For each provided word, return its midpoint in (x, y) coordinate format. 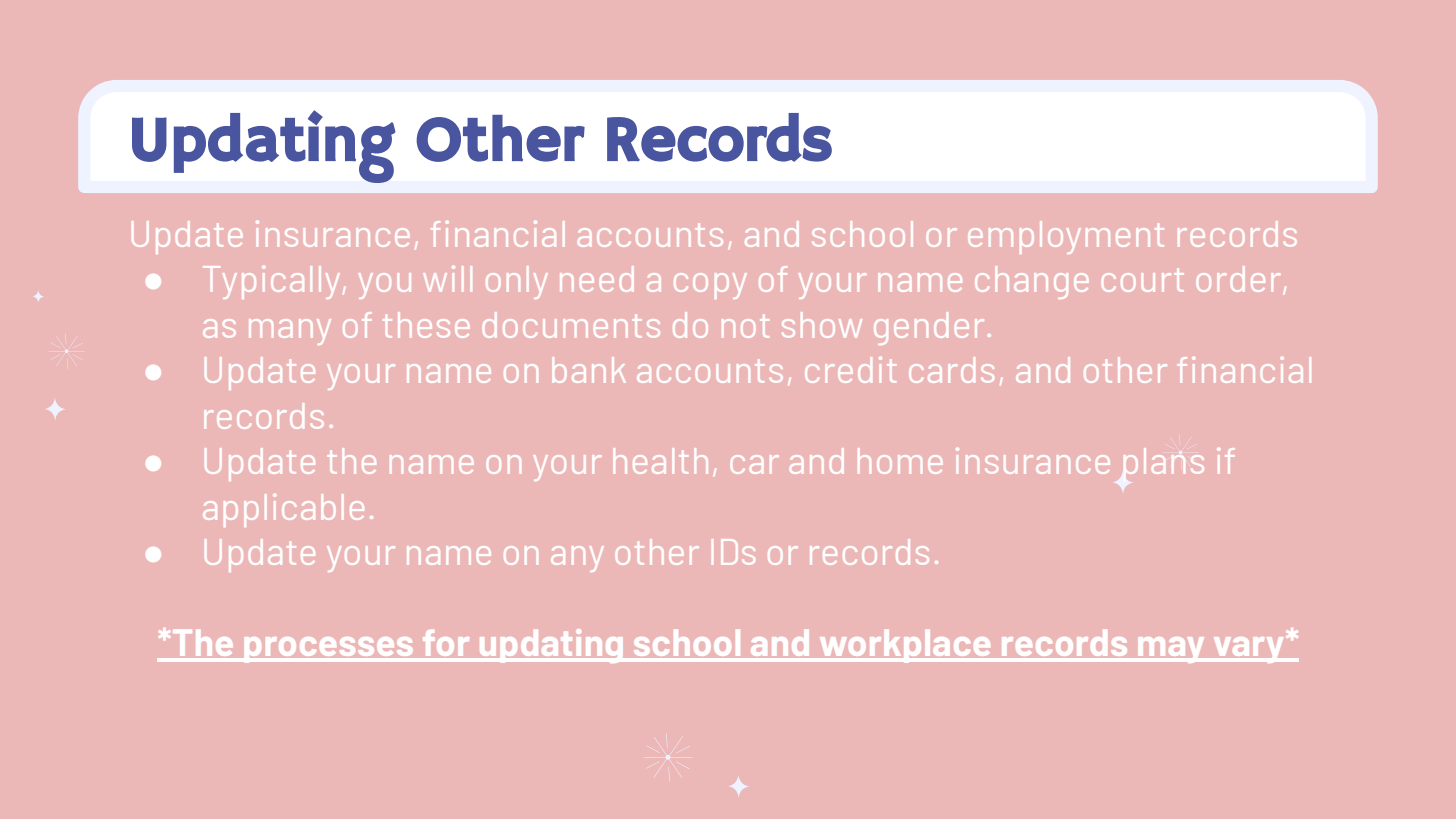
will (448, 279)
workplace (905, 646)
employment (1066, 237)
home (900, 461)
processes (329, 650)
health (661, 461)
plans (1163, 465)
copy (710, 286)
